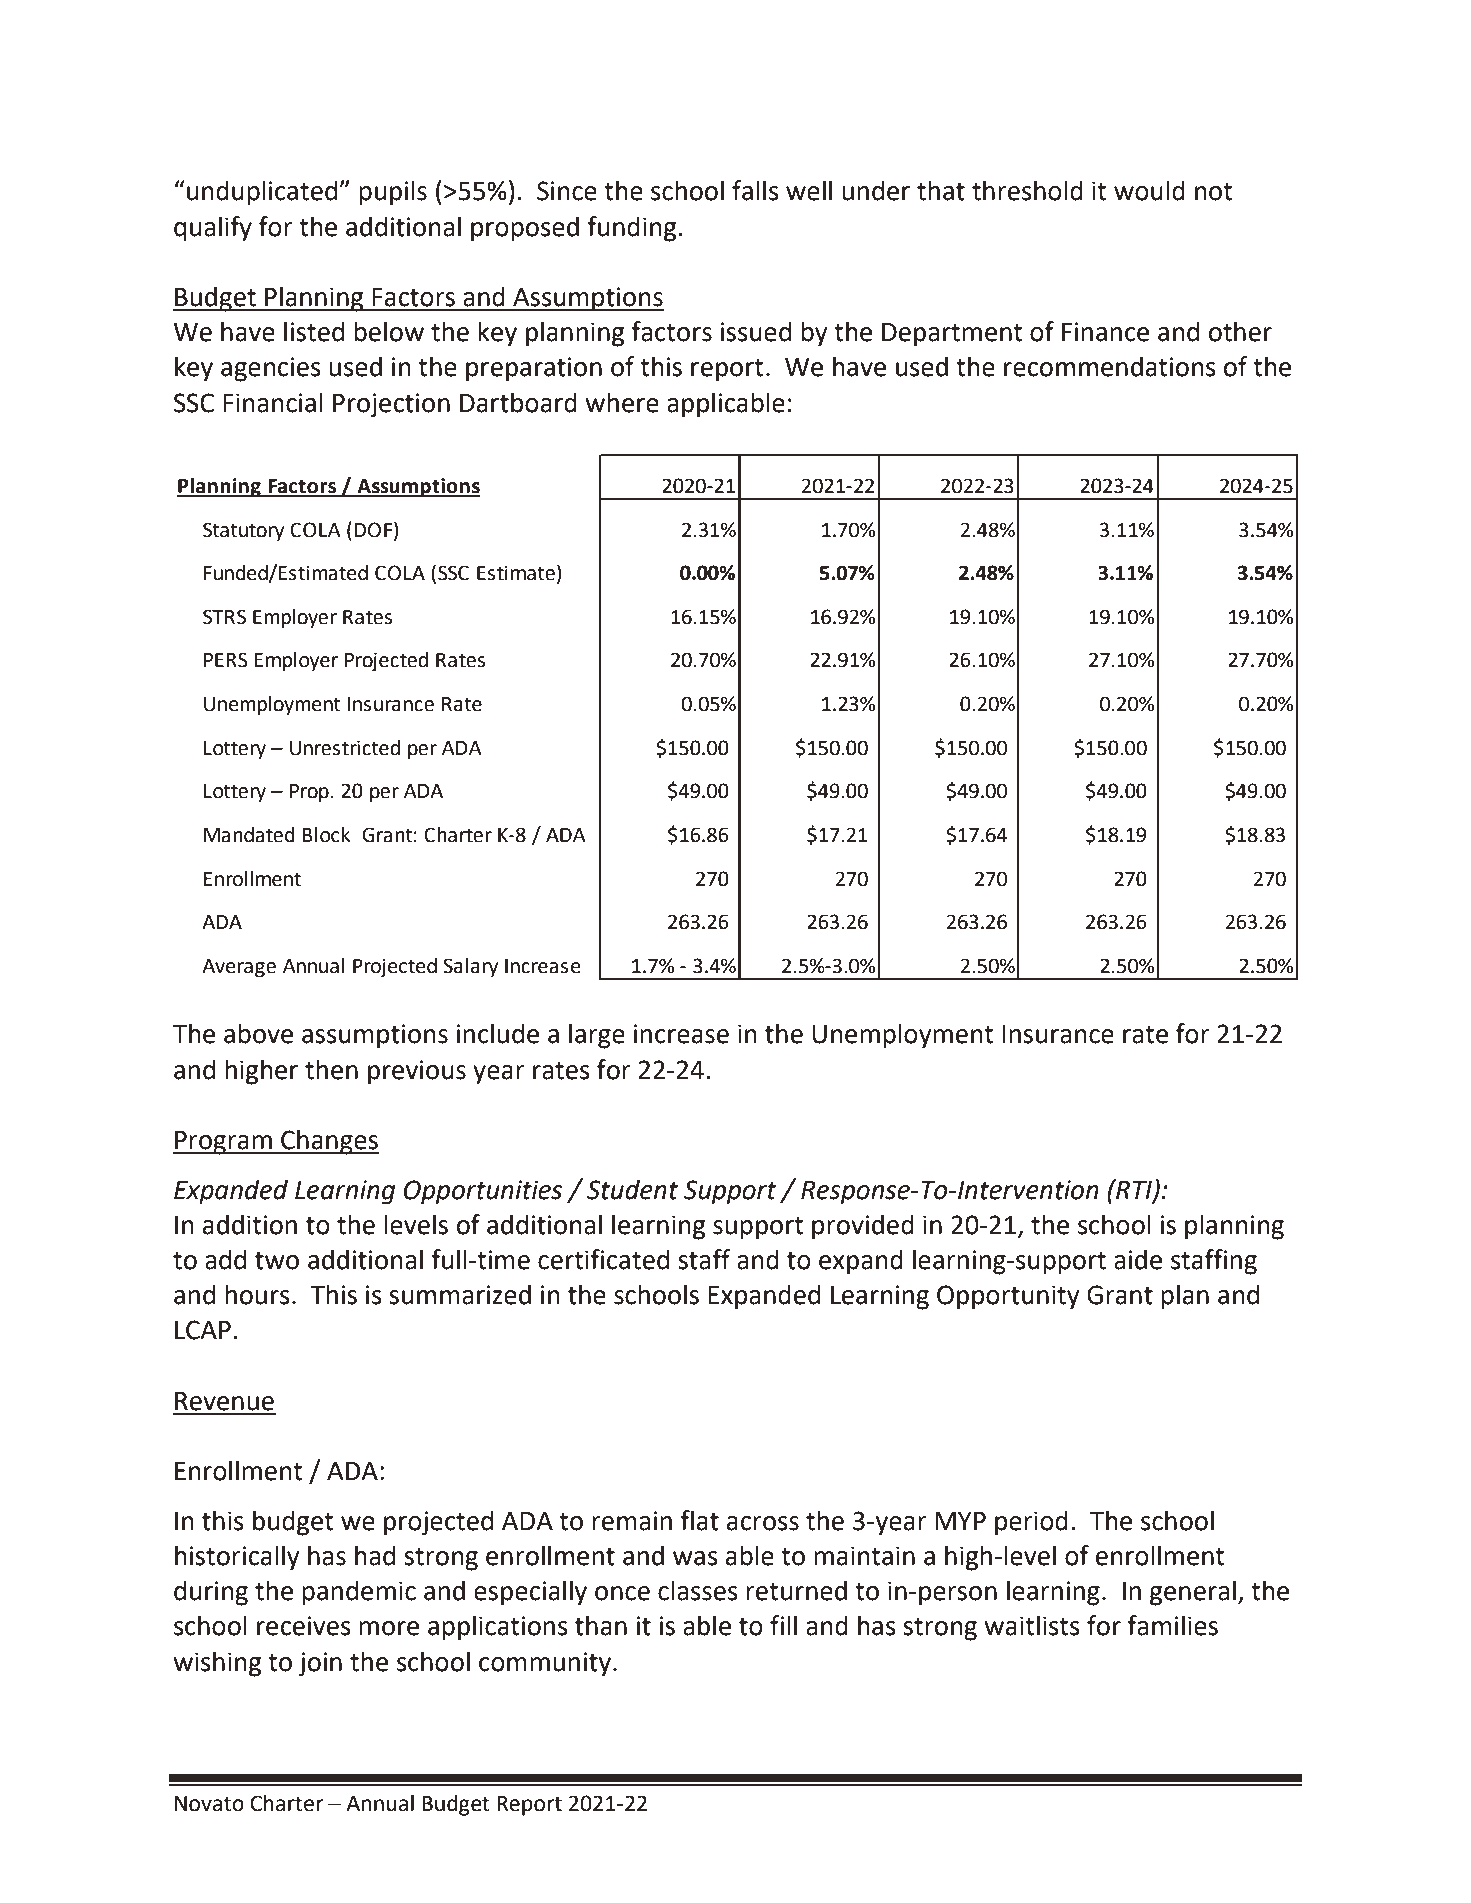 This image has width=1471, height=1903. Describe the element at coordinates (632, 1189) in the image. I see `Student` at that location.
